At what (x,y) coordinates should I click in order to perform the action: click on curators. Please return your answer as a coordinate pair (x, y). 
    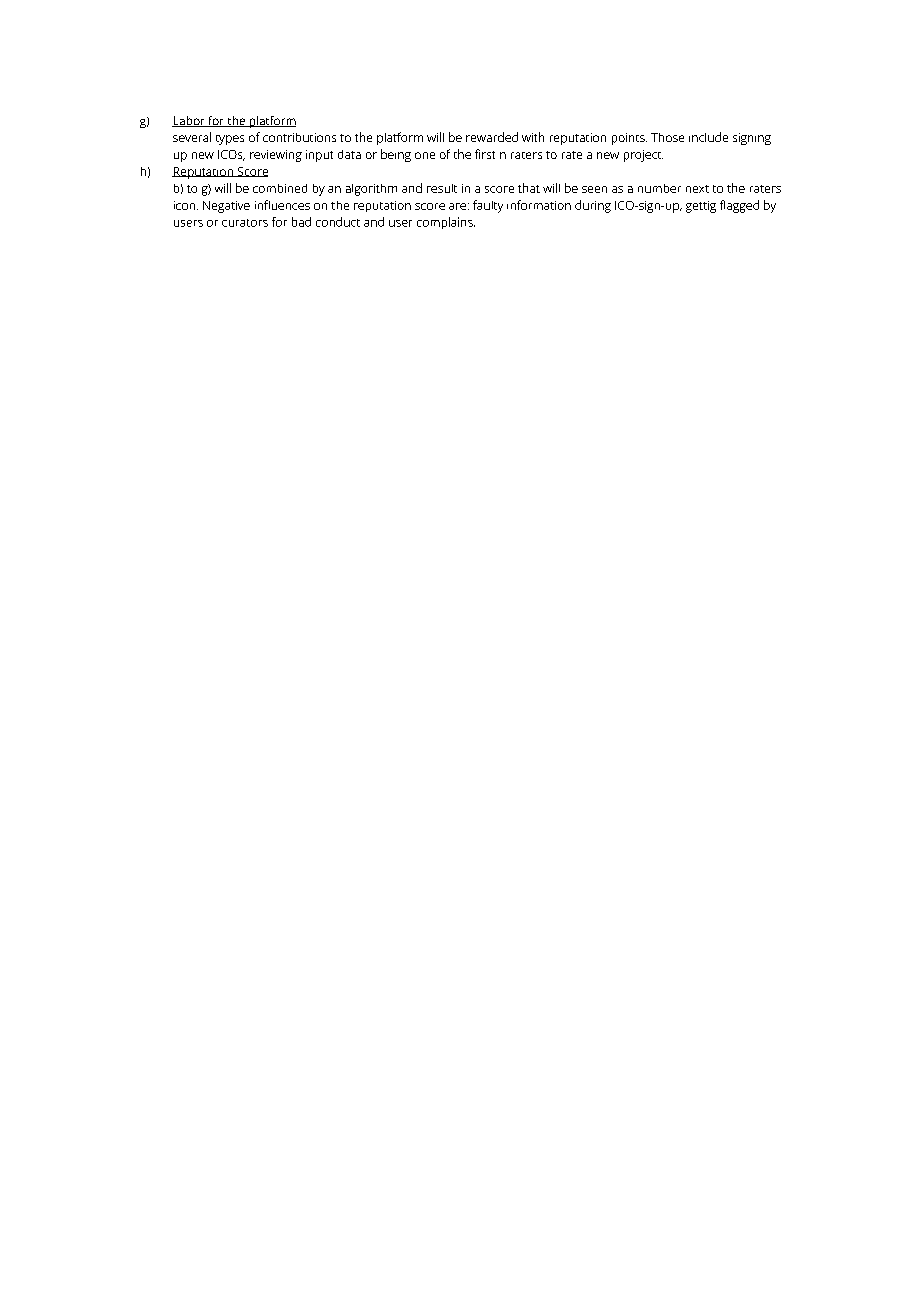
    Looking at the image, I should click on (245, 223).
